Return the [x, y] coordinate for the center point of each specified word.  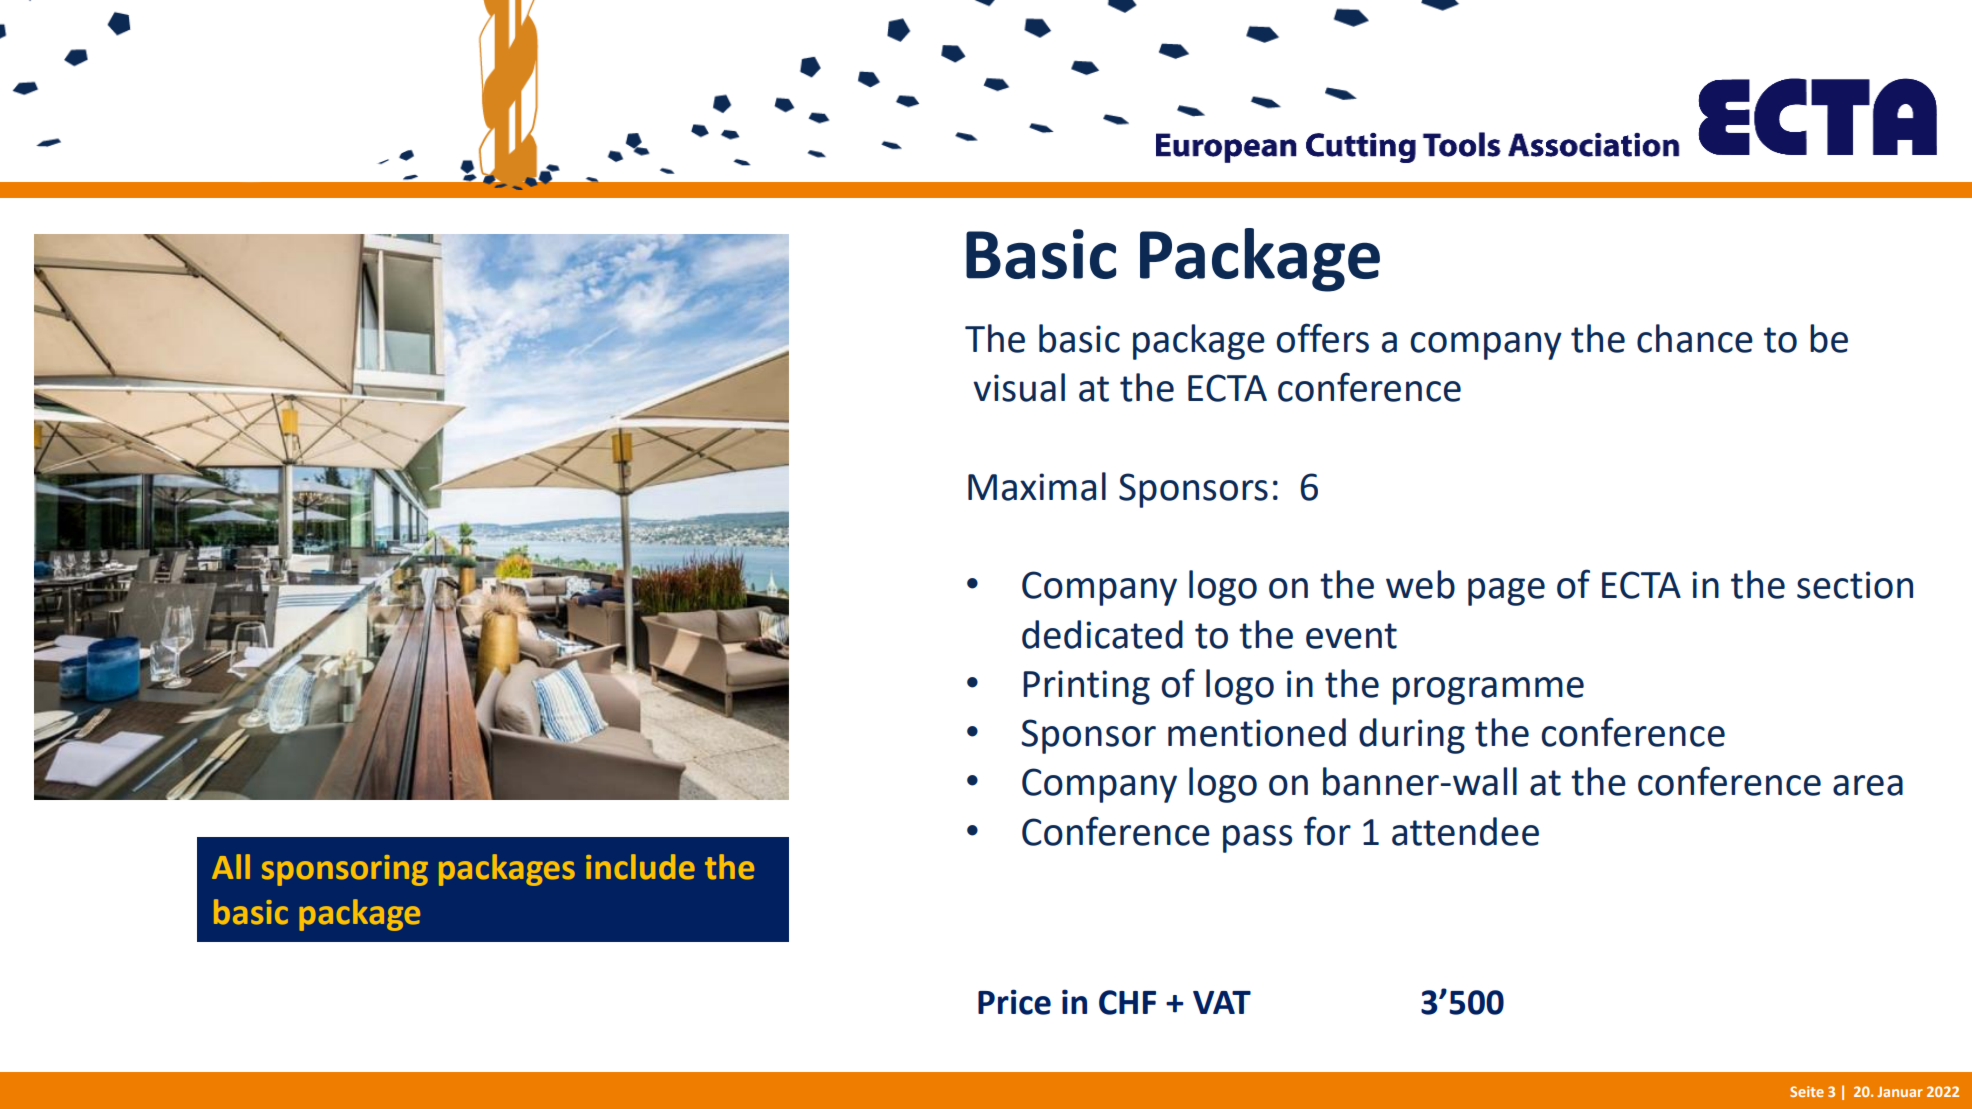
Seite [1807, 1091]
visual [1019, 387]
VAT [1222, 1002]
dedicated [1102, 634]
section [1855, 585]
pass [1258, 839]
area [1868, 785]
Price [1014, 1002]
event [1351, 636]
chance [1695, 338]
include [640, 867]
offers [1322, 338]
